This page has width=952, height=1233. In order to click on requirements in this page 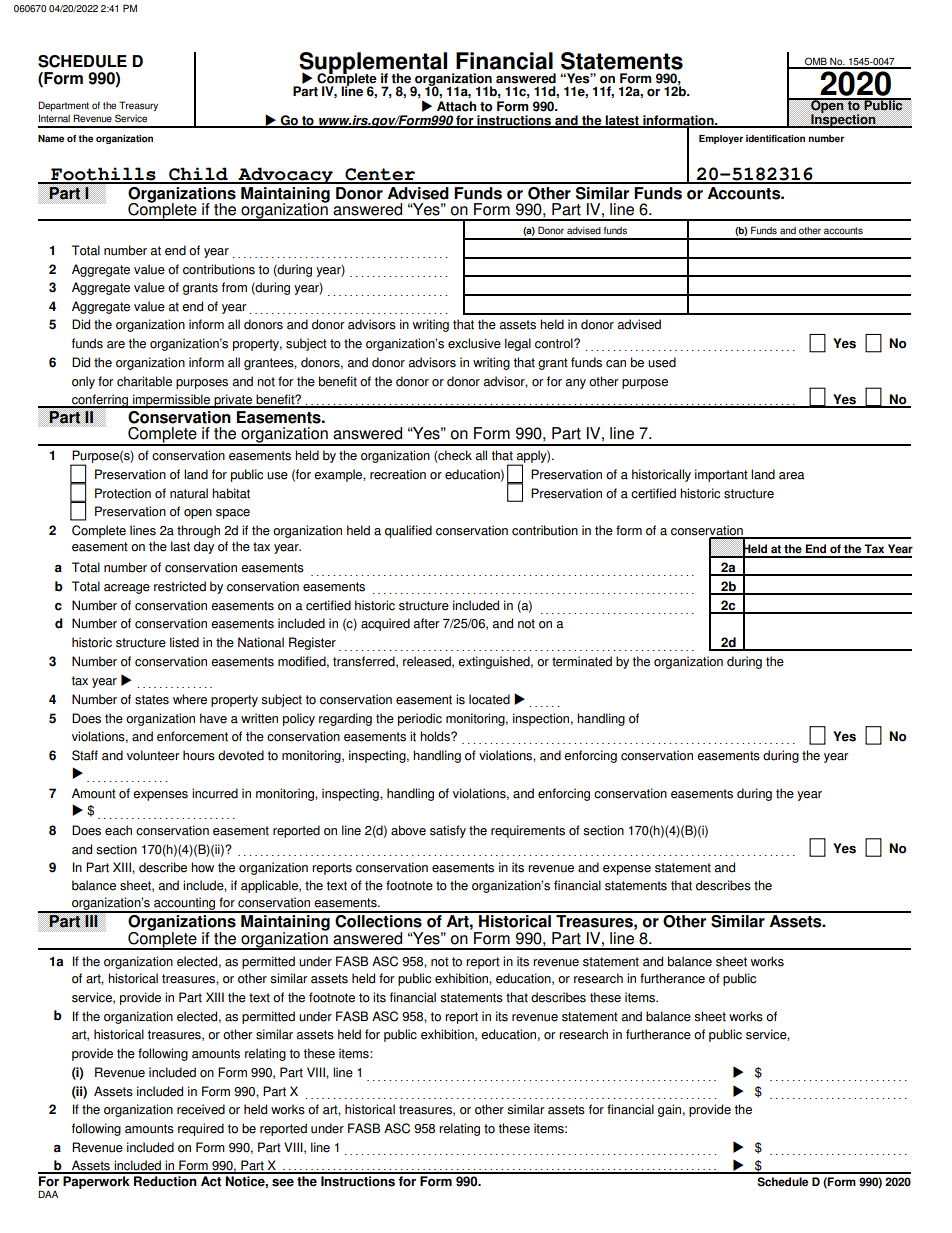, I will do `click(528, 831)`.
